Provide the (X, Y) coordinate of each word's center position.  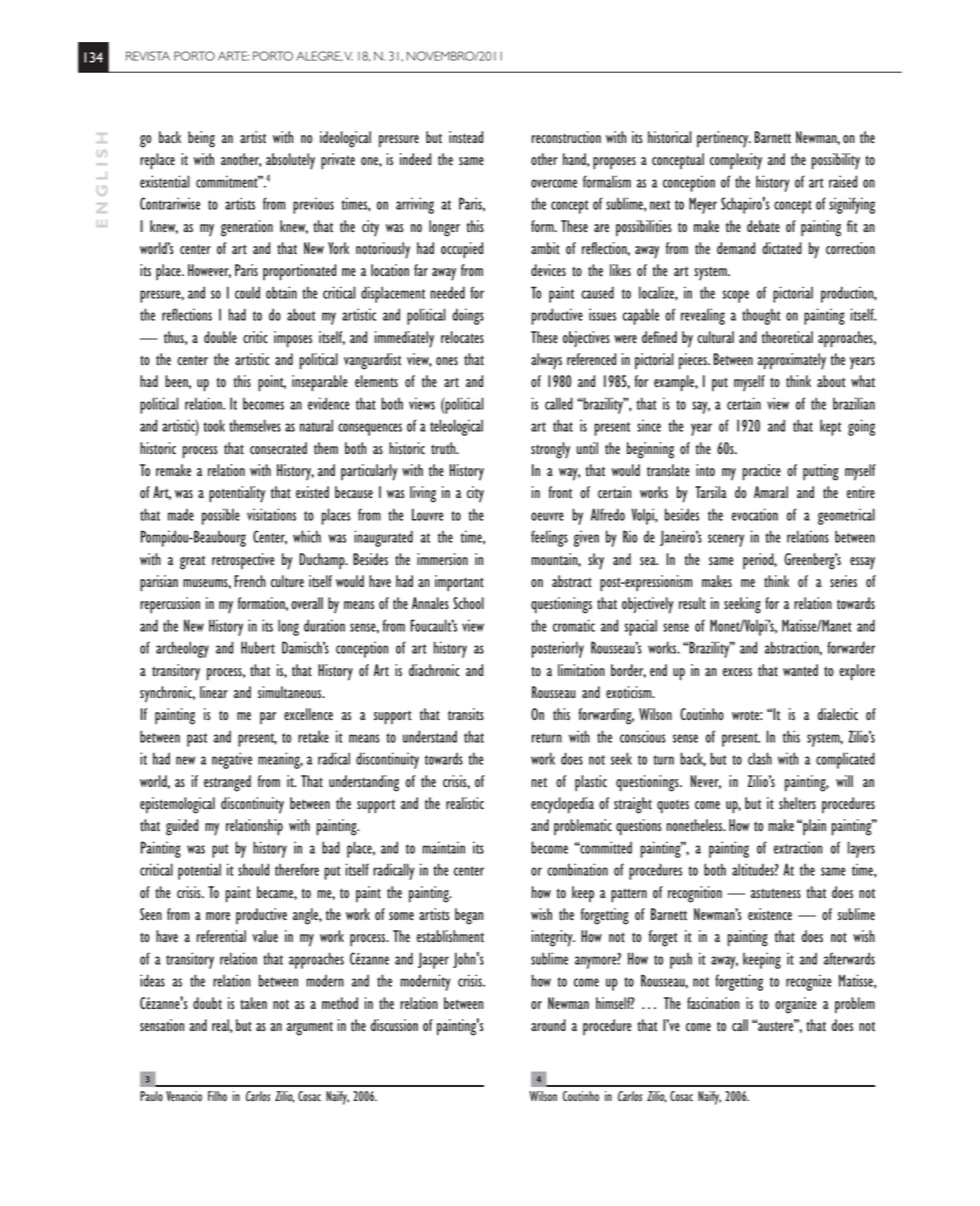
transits (466, 714)
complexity (736, 161)
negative (232, 760)
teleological (456, 427)
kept (830, 427)
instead (466, 137)
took (214, 425)
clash (760, 758)
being (201, 139)
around (548, 1025)
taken (253, 1003)
